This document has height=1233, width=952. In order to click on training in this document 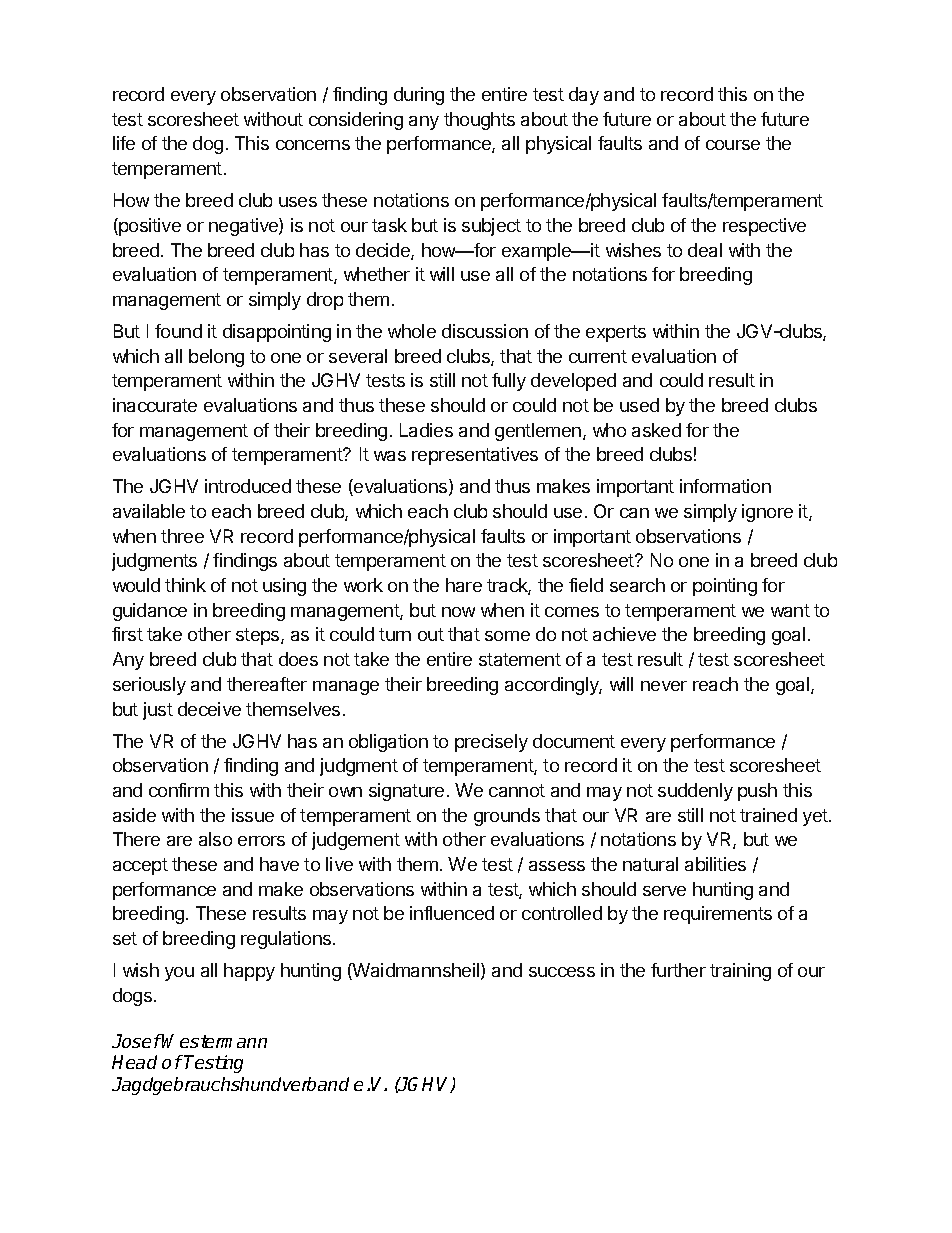, I will do `click(740, 972)`.
